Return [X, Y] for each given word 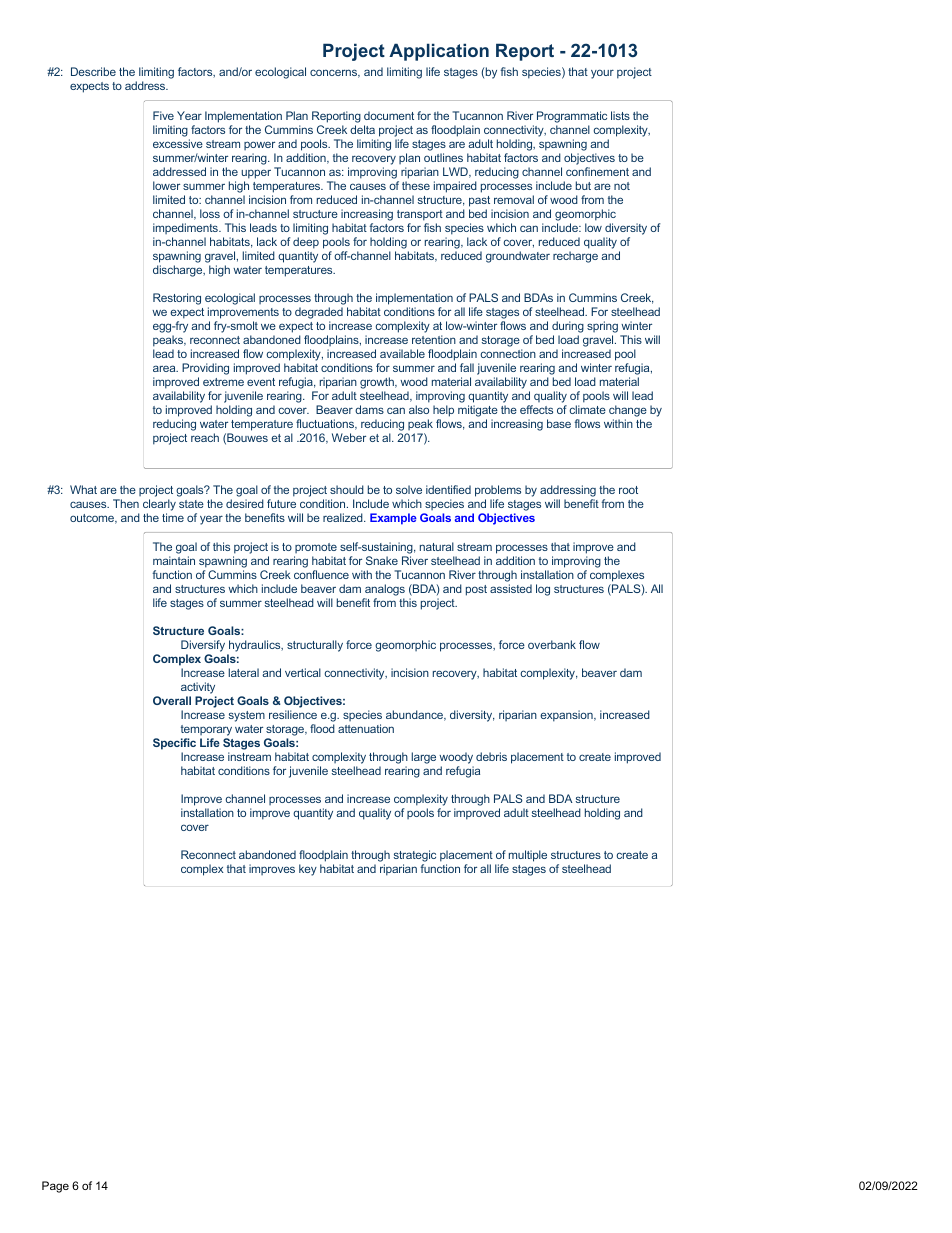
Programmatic [572, 117]
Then [126, 503]
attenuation [366, 728]
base [559, 423]
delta [362, 129]
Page [55, 1187]
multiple [528, 856]
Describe [93, 71]
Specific [174, 745]
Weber [349, 437]
